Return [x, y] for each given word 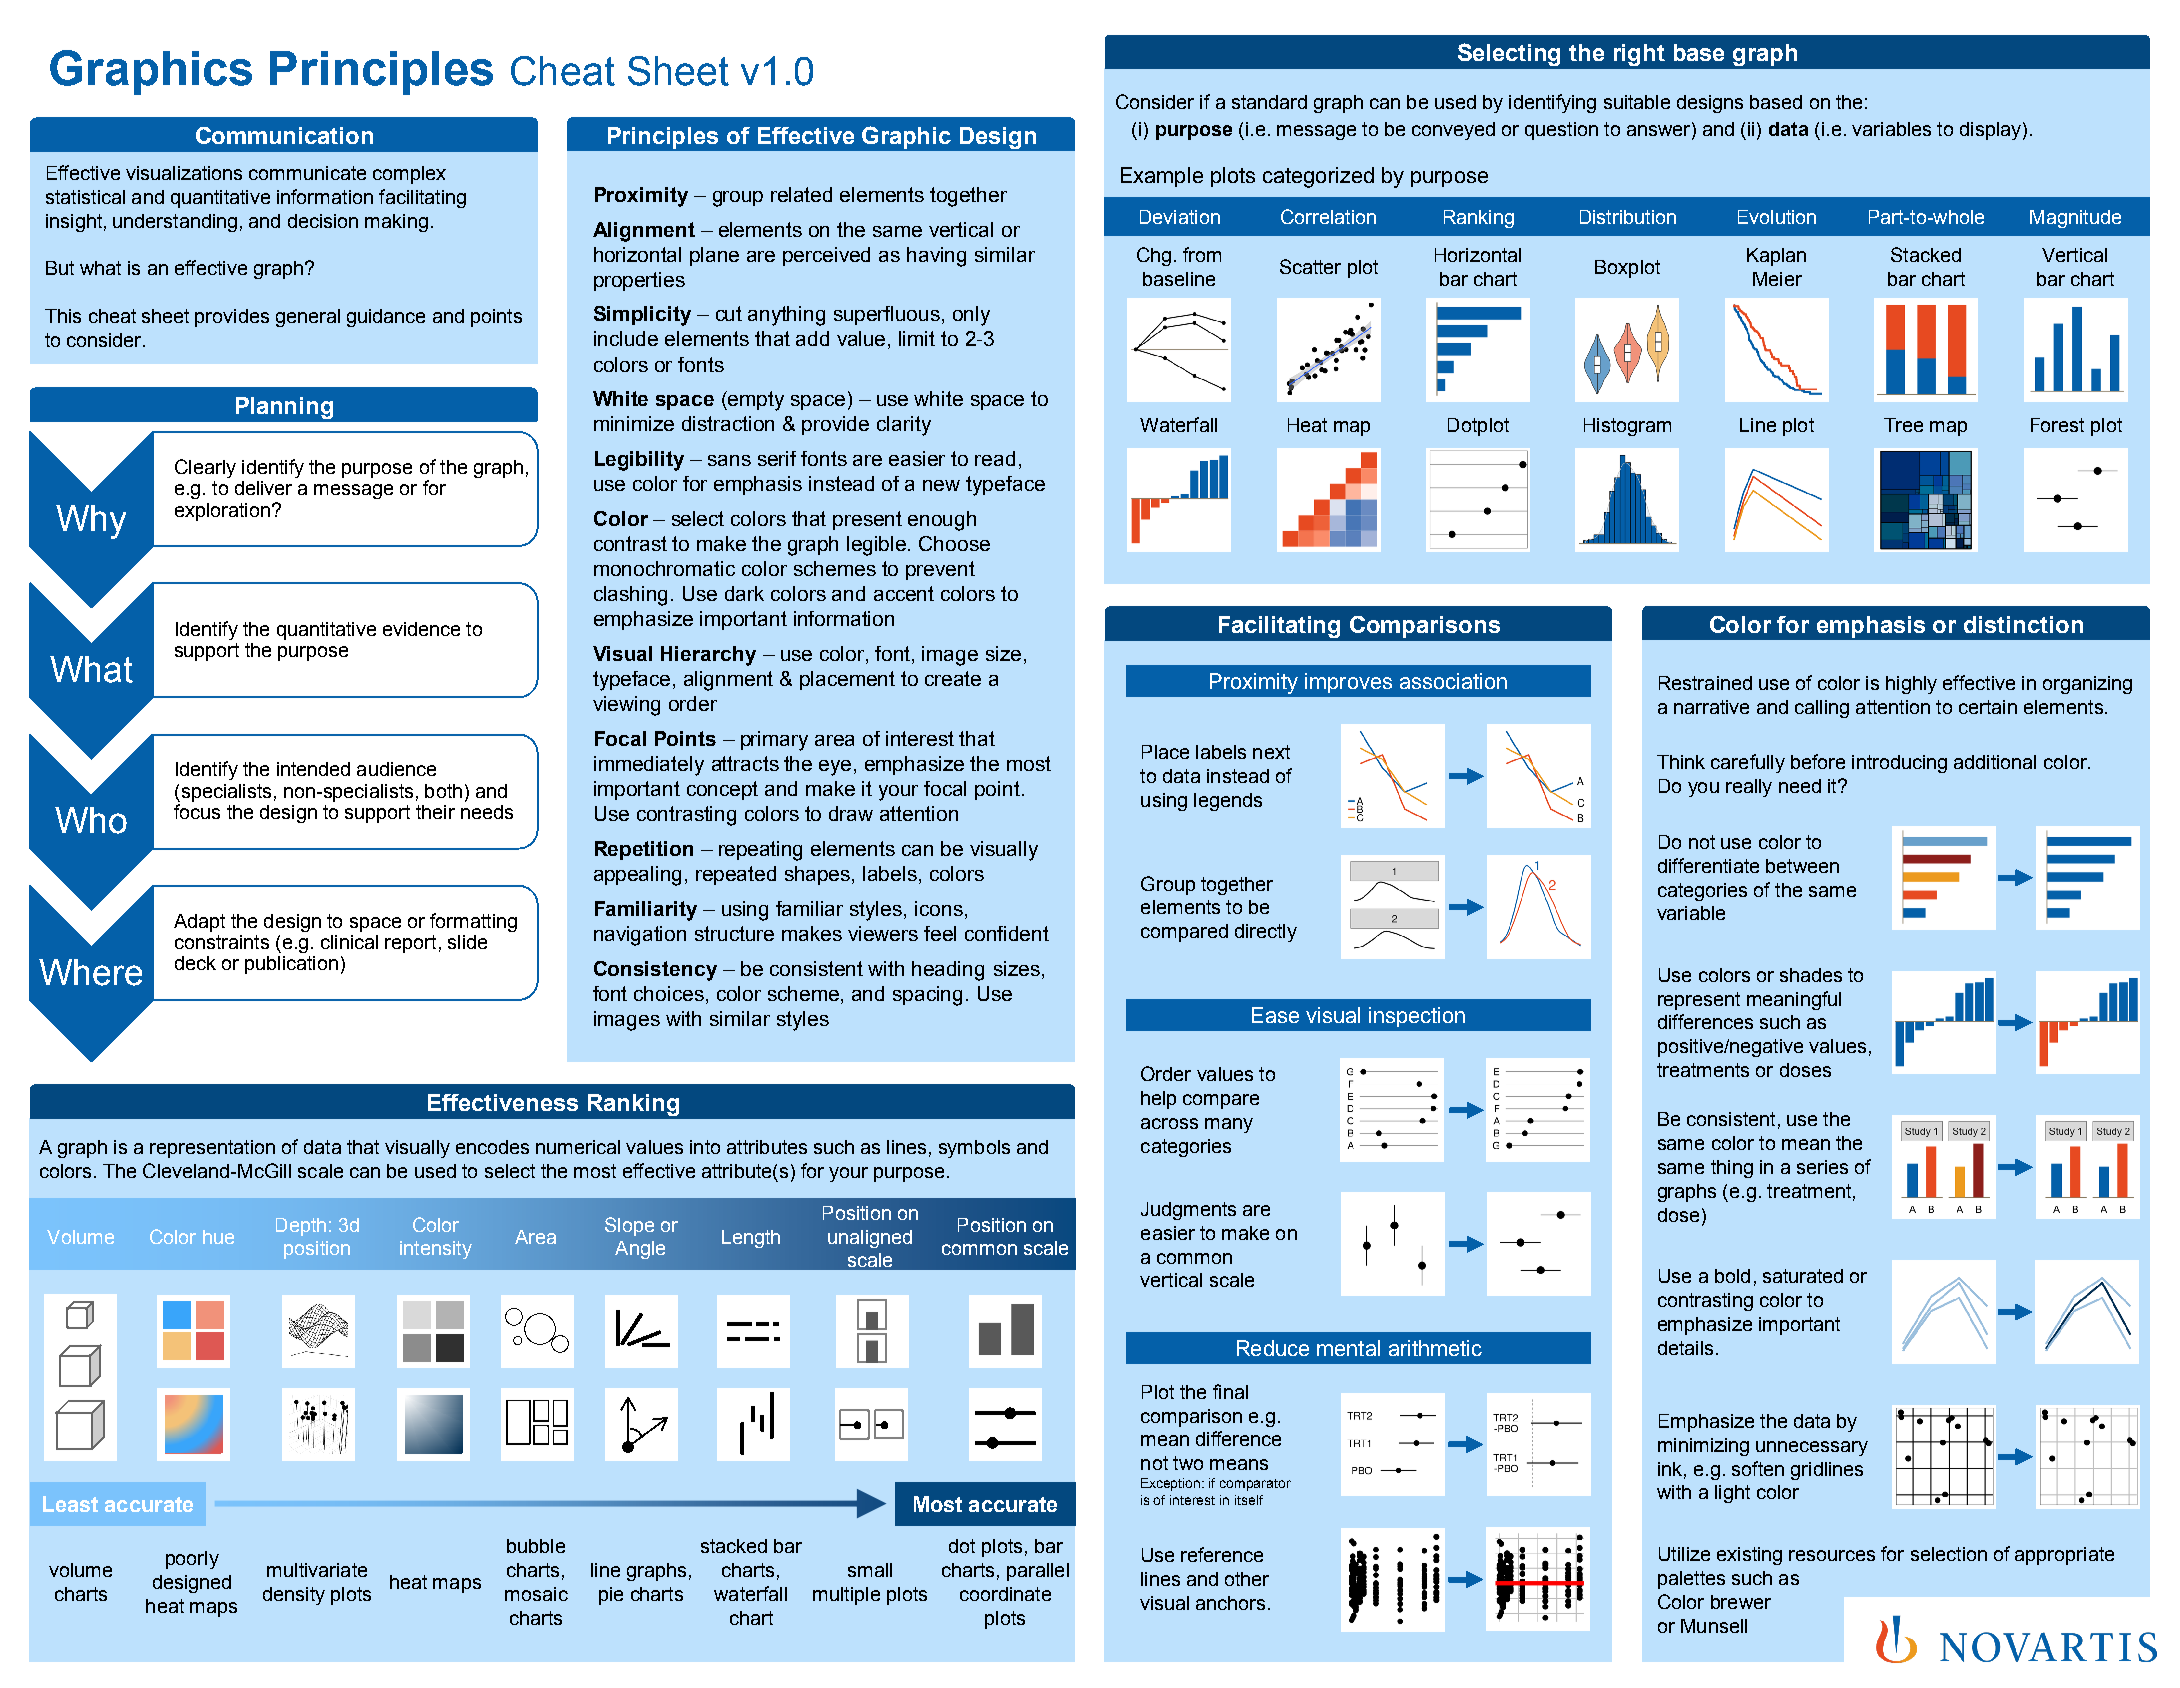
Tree [1903, 425]
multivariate [317, 1570]
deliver [263, 488]
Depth [301, 1227]
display [1990, 131]
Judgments [1188, 1211]
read [995, 458]
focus [197, 811]
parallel [1038, 1572]
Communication [284, 135]
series [1822, 1167]
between [1802, 866]
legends [1228, 802]
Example [1162, 177]
